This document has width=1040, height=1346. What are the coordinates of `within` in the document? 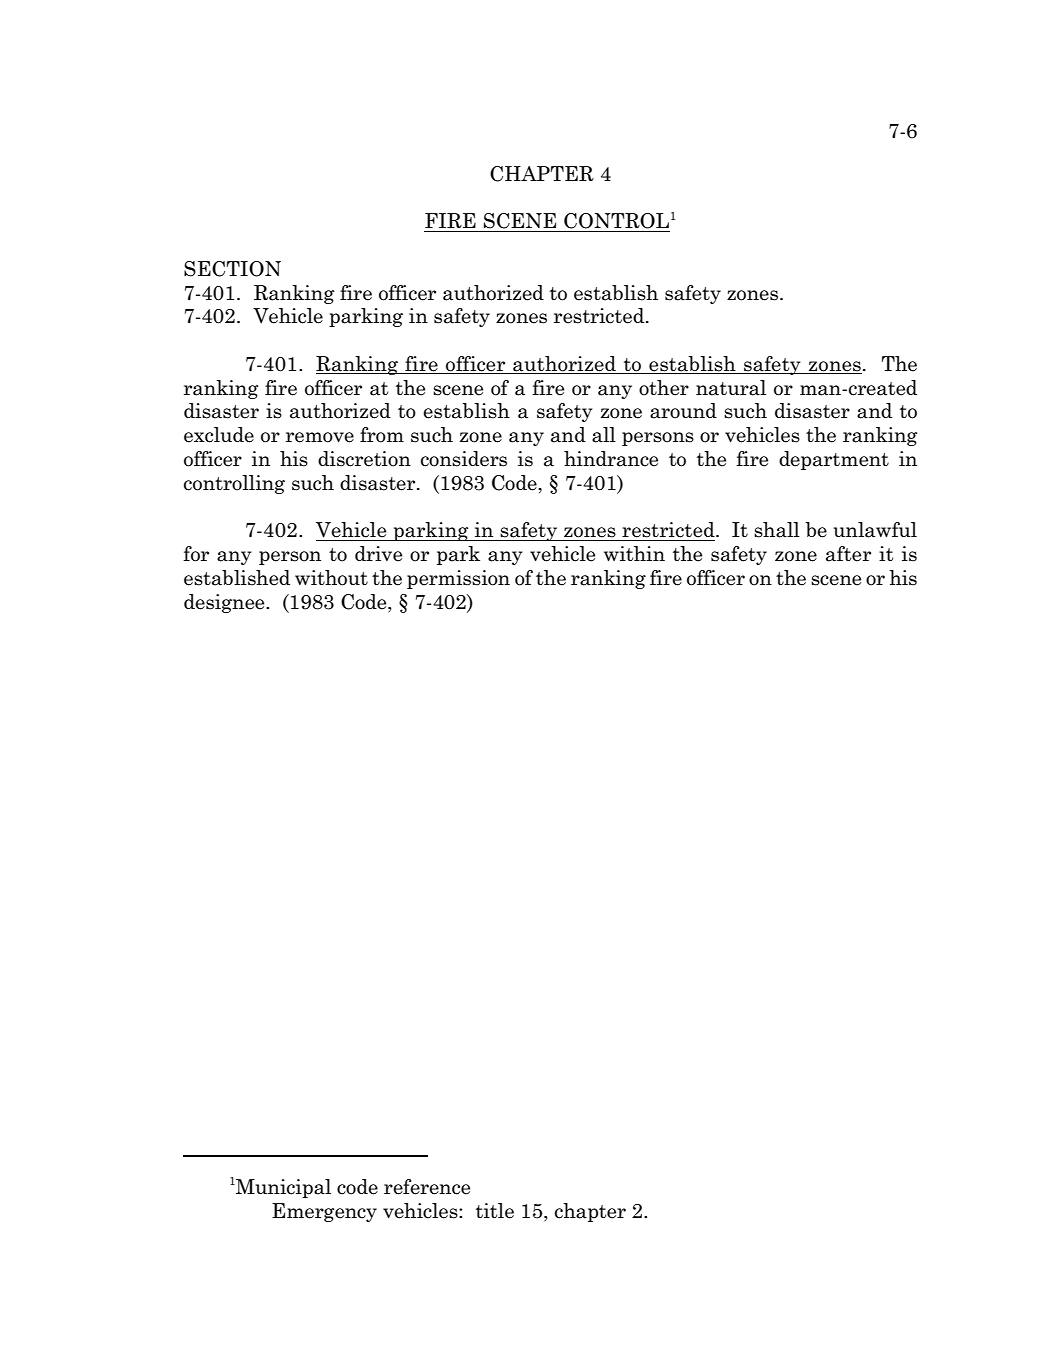 It's located at (634, 553).
